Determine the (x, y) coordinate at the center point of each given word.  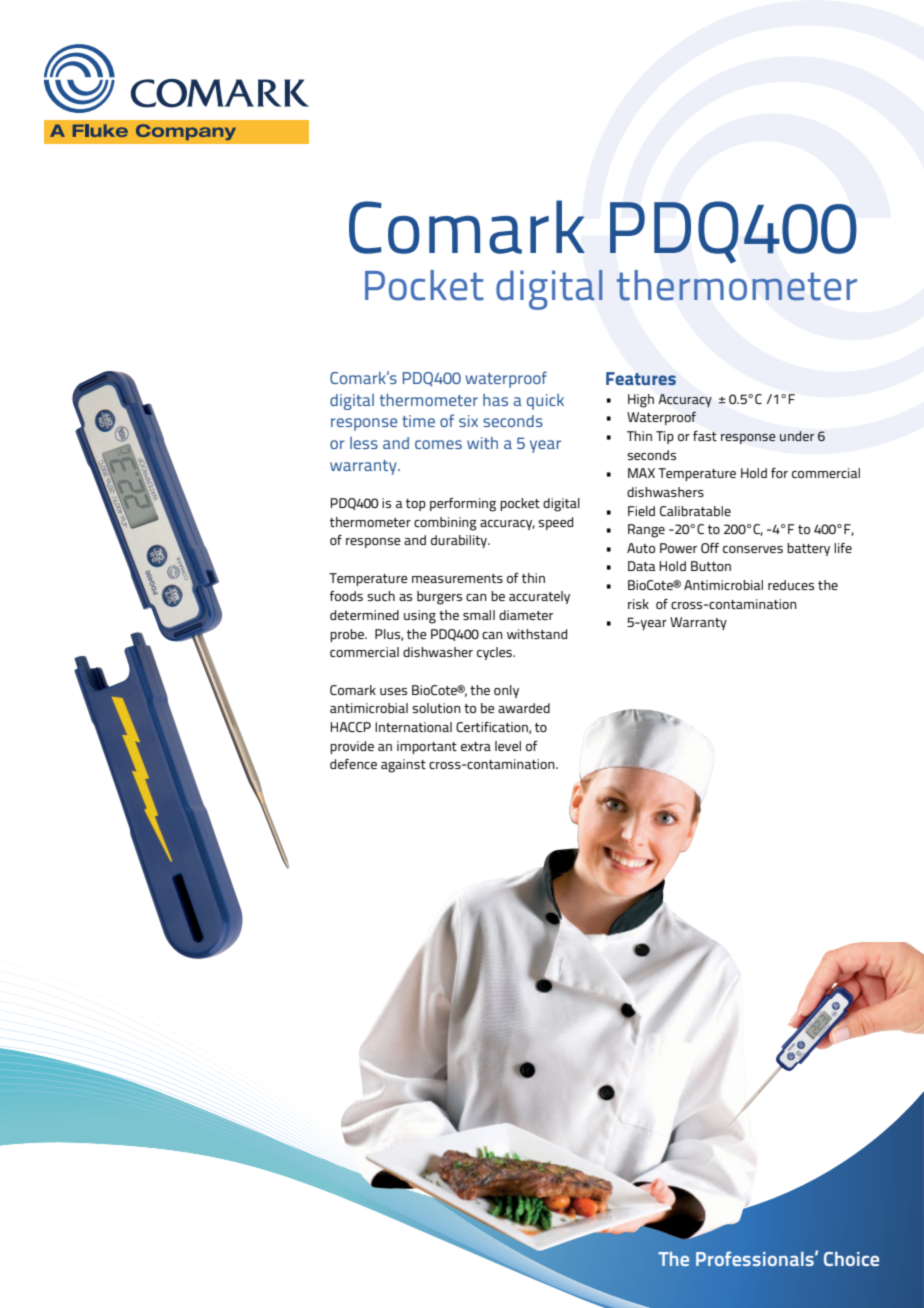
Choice (851, 1258)
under (797, 436)
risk (638, 604)
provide (352, 747)
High (641, 401)
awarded (524, 708)
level (508, 746)
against (403, 766)
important (427, 747)
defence (353, 764)
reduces (791, 585)
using (420, 617)
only (506, 691)
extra (476, 746)
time (418, 421)
